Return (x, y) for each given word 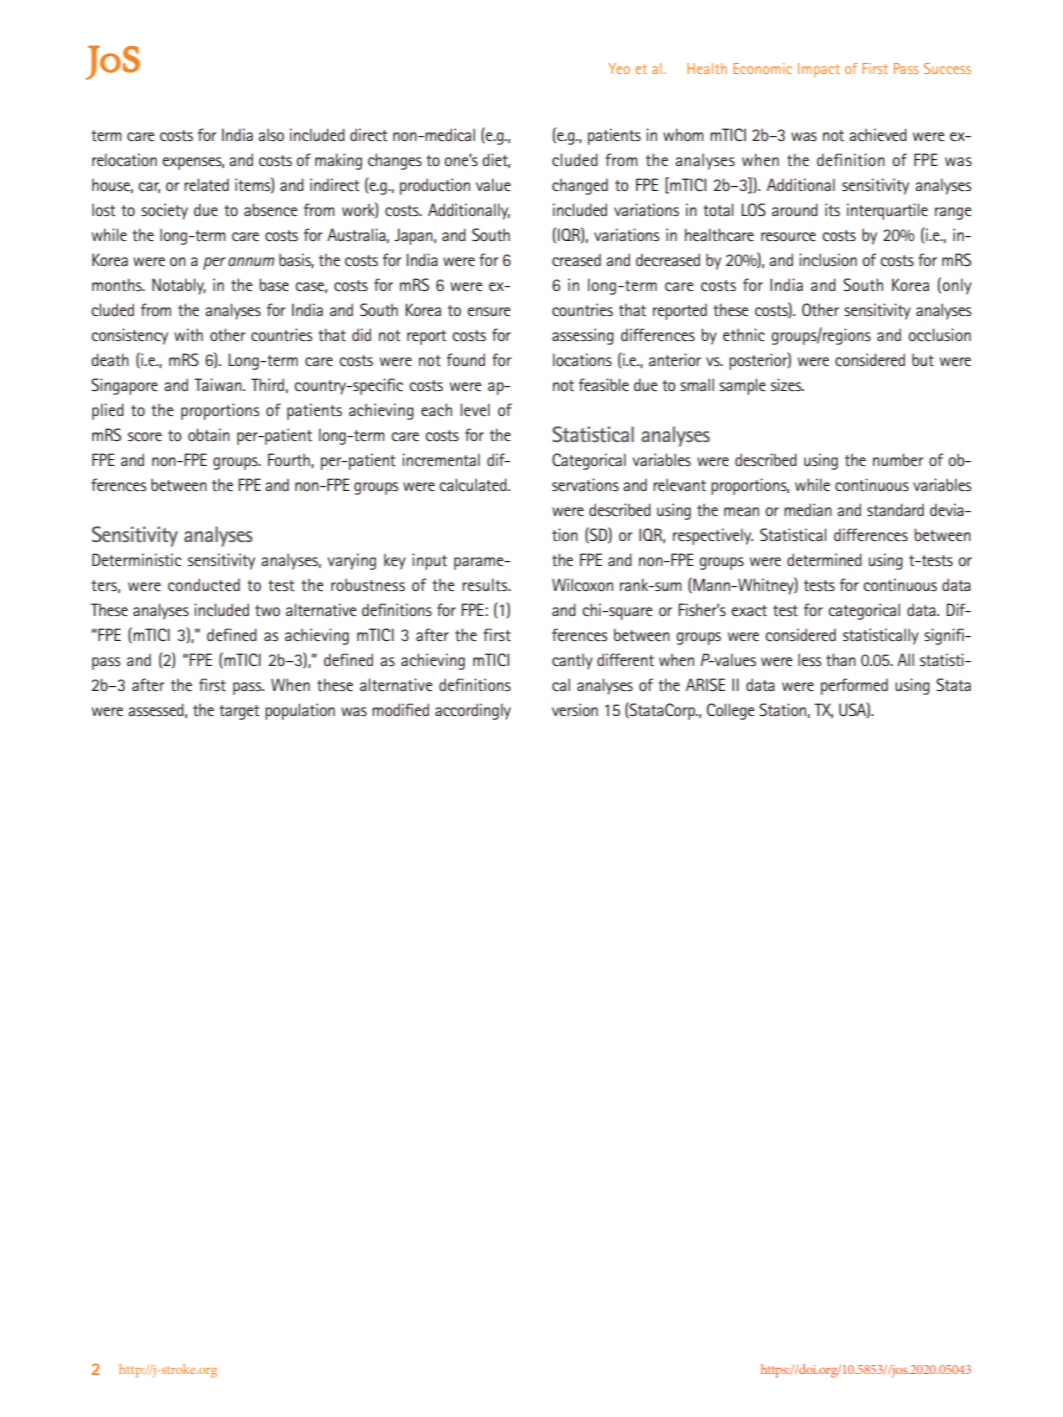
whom (683, 134)
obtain (209, 434)
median (808, 509)
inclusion (828, 259)
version (575, 709)
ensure (489, 311)
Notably (179, 286)
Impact (819, 70)
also (271, 134)
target (239, 712)
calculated (474, 484)
